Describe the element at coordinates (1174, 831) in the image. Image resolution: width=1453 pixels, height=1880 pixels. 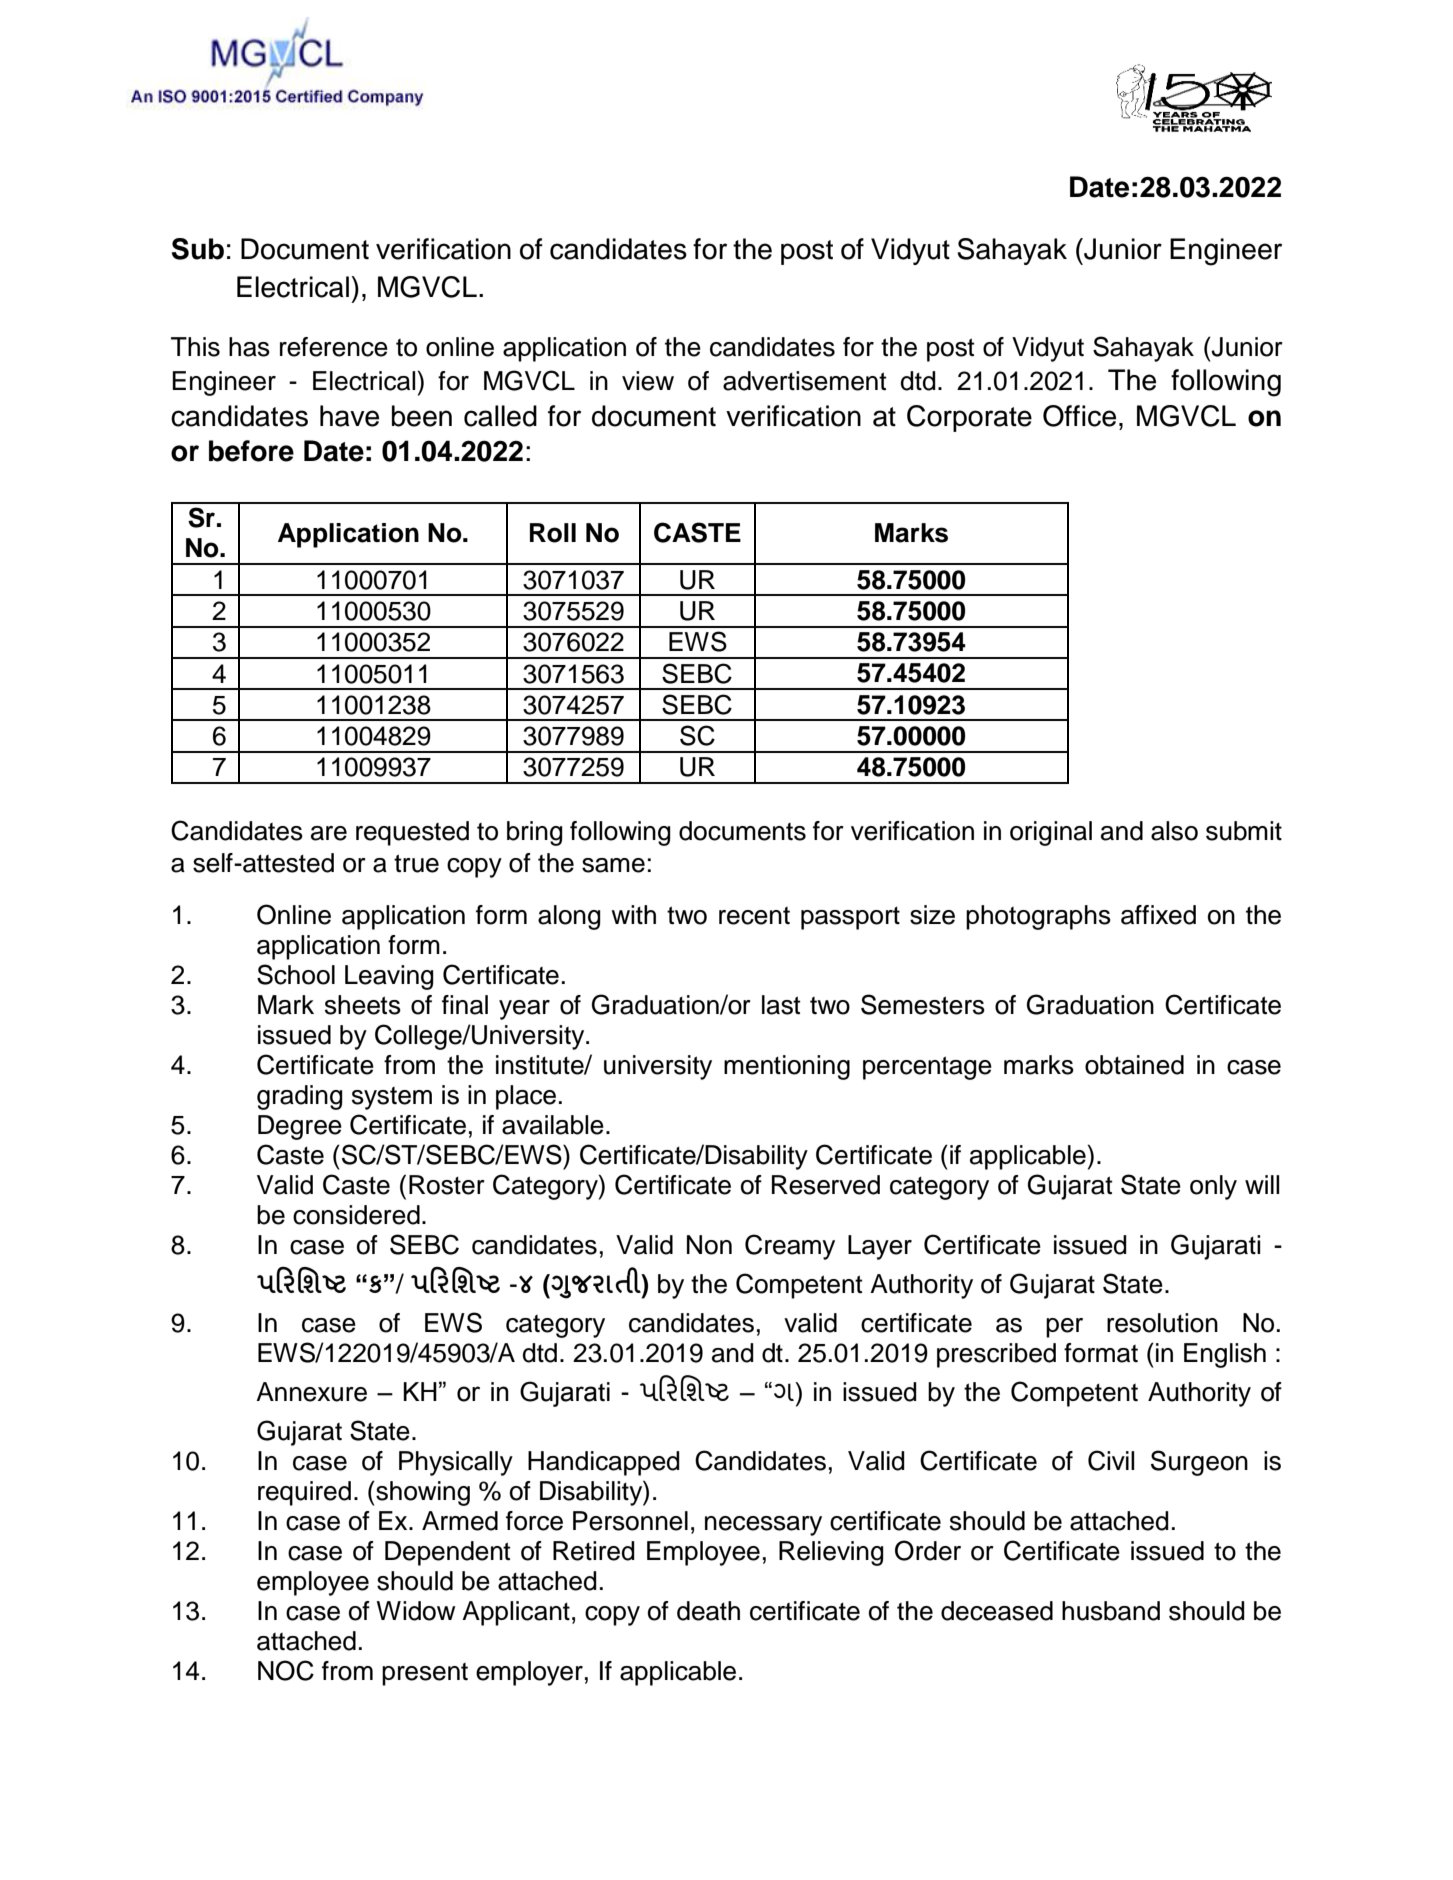
I see `also` at that location.
